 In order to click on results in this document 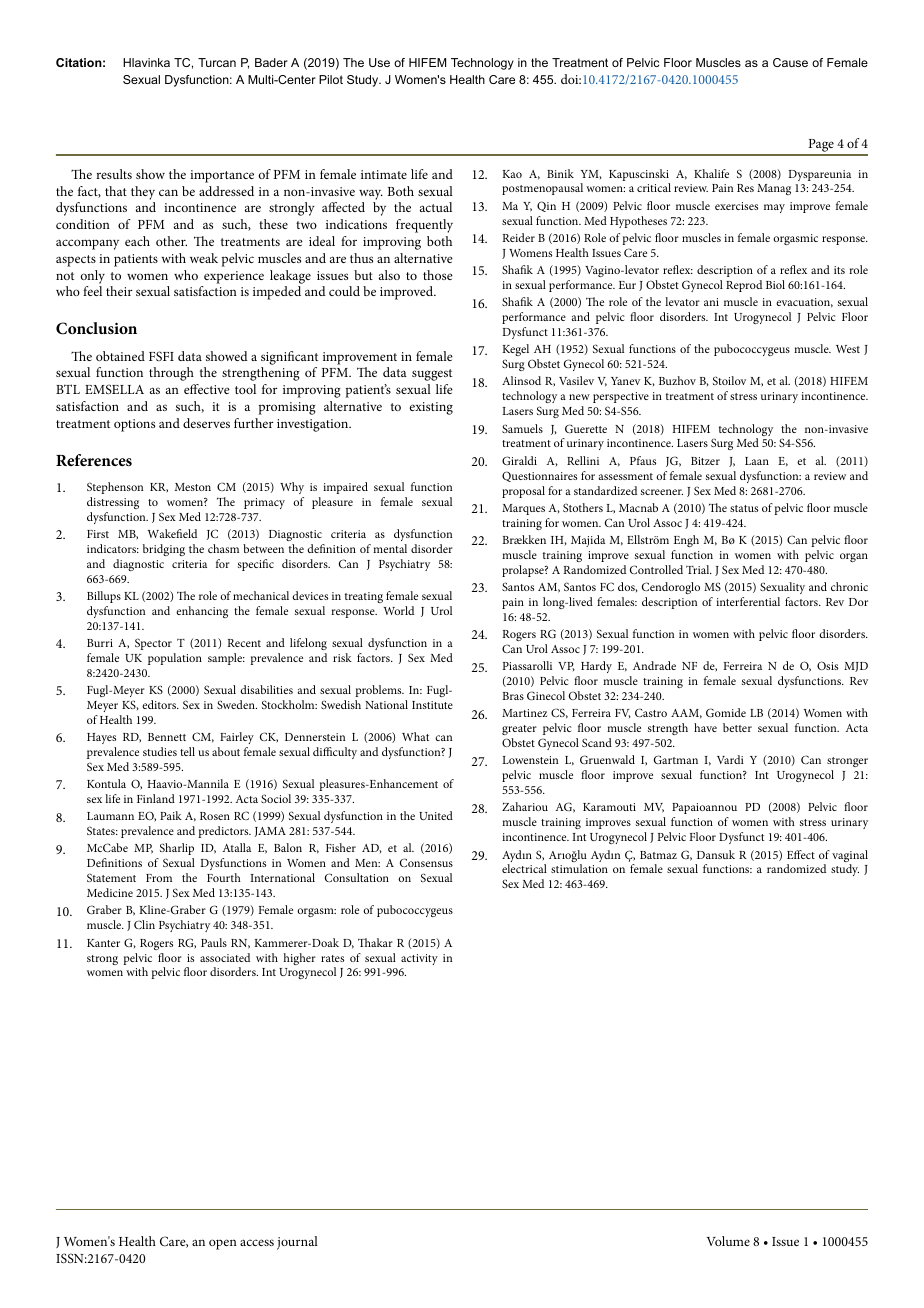, I will do `click(114, 174)`.
